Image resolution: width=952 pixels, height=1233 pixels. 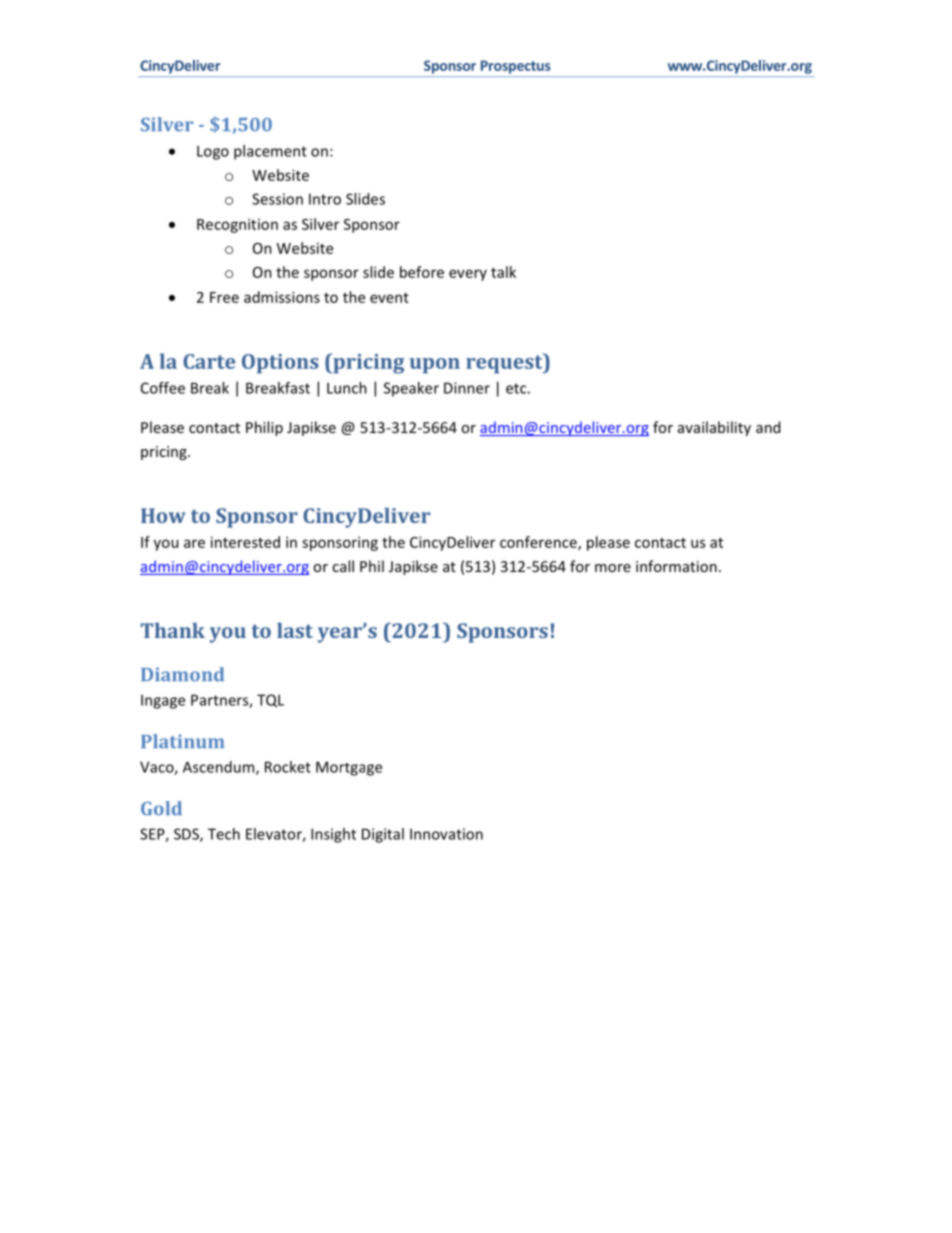 I want to click on availability, so click(x=714, y=428).
